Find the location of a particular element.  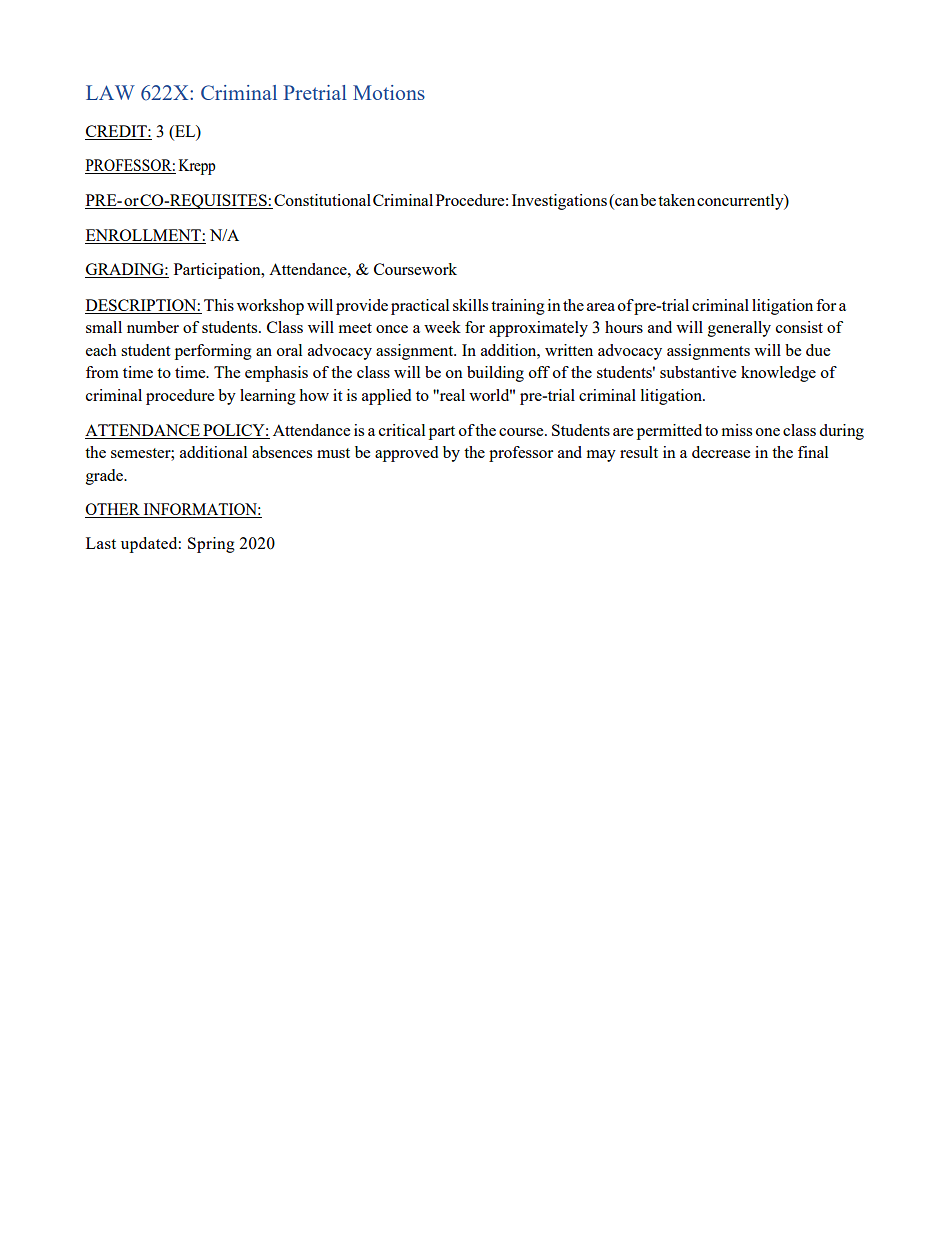

number is located at coordinates (153, 327).
